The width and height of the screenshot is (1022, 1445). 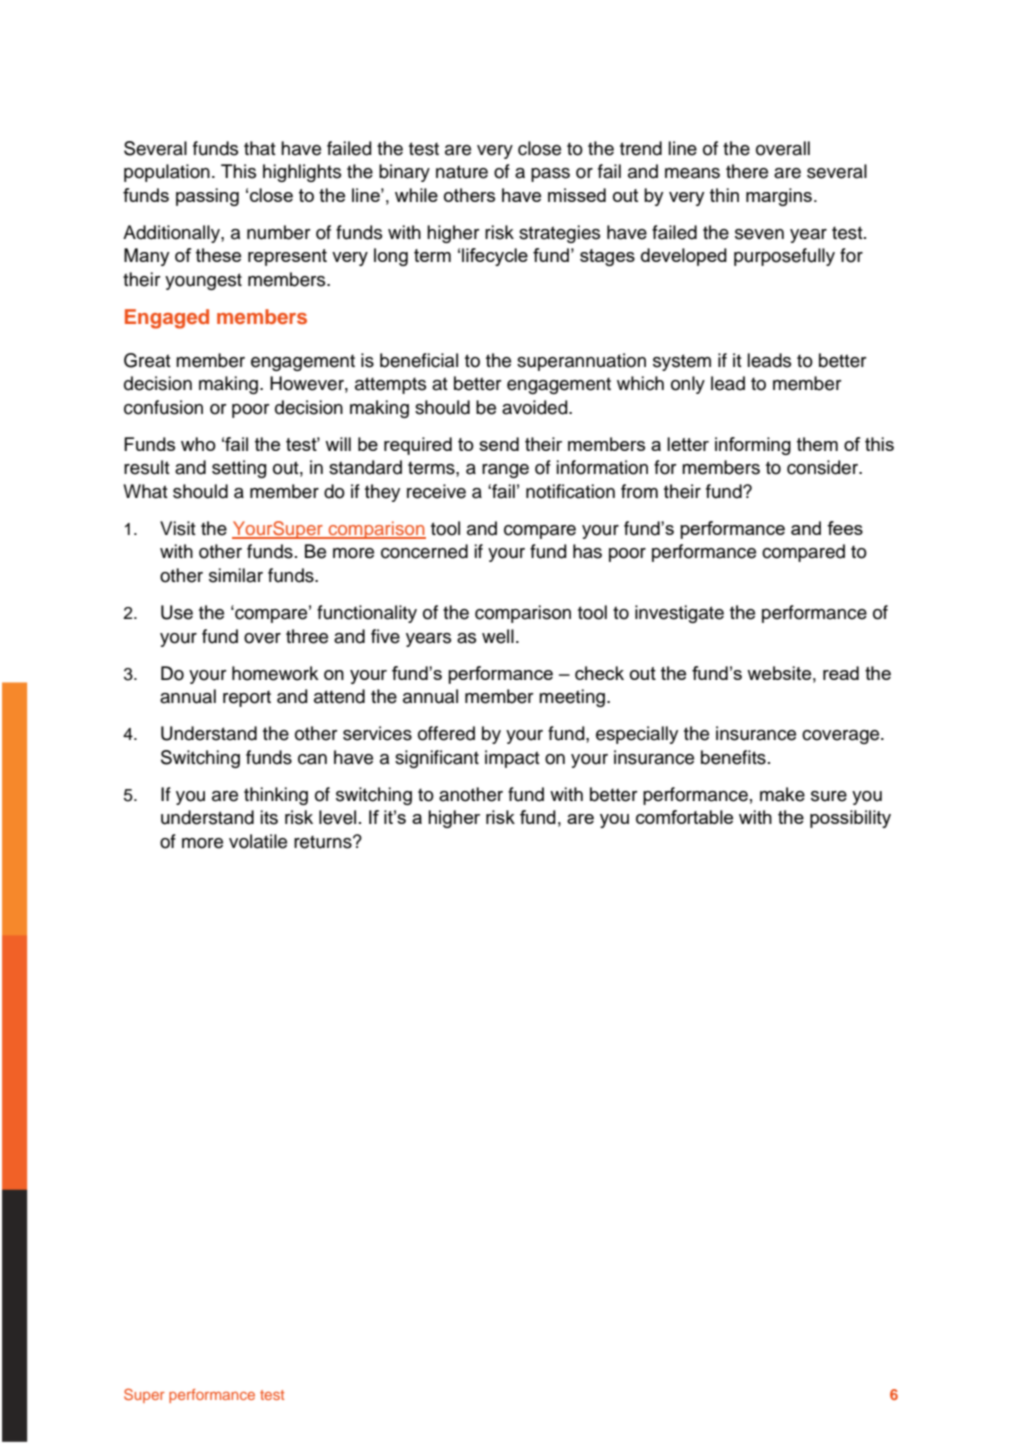 I want to click on avoided, so click(x=536, y=407).
